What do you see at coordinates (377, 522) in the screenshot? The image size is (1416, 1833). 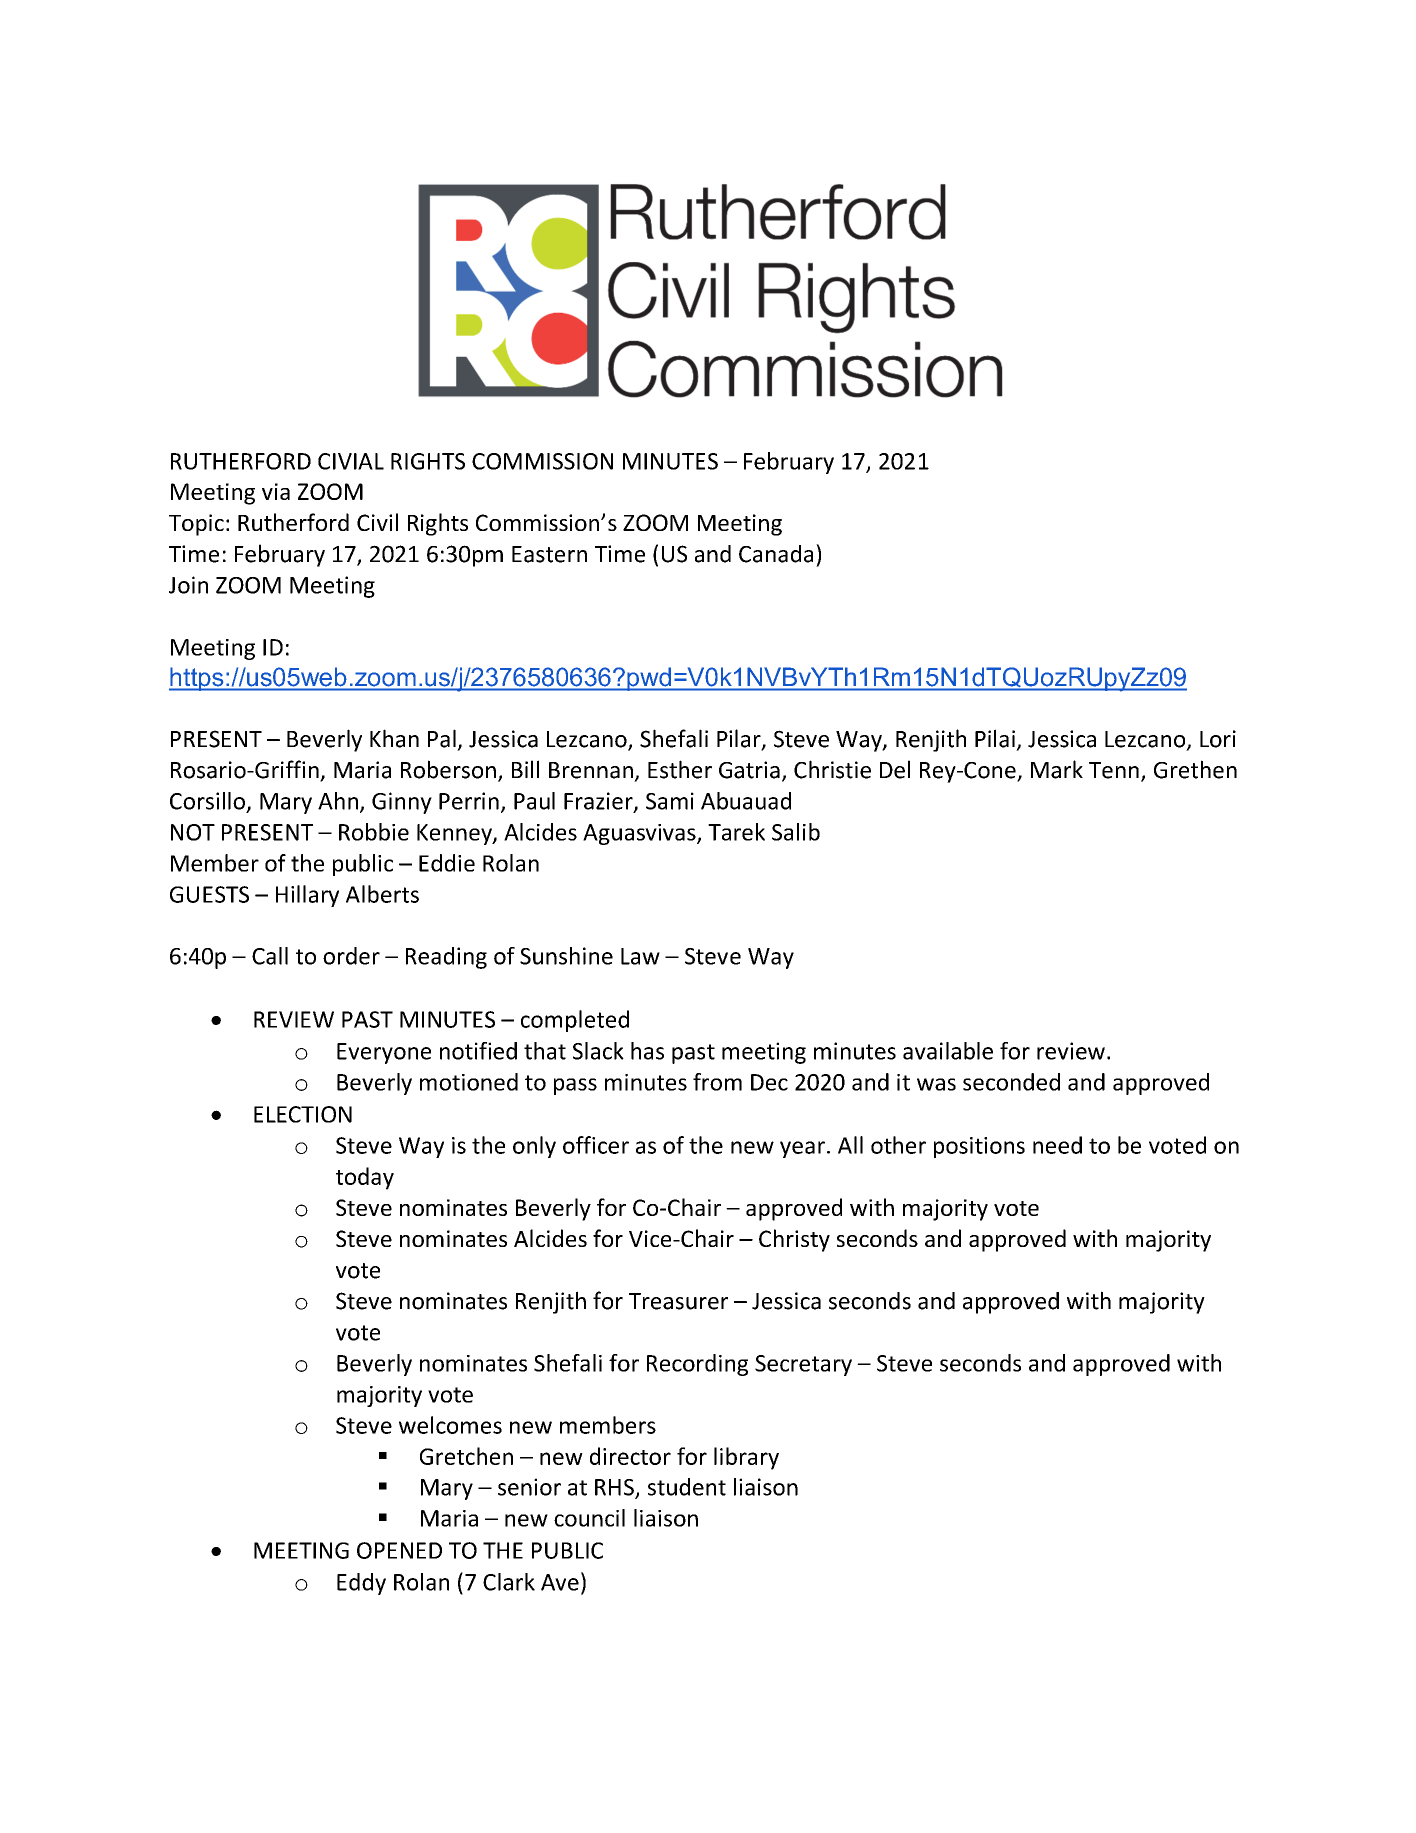 I see `Civil` at bounding box center [377, 522].
